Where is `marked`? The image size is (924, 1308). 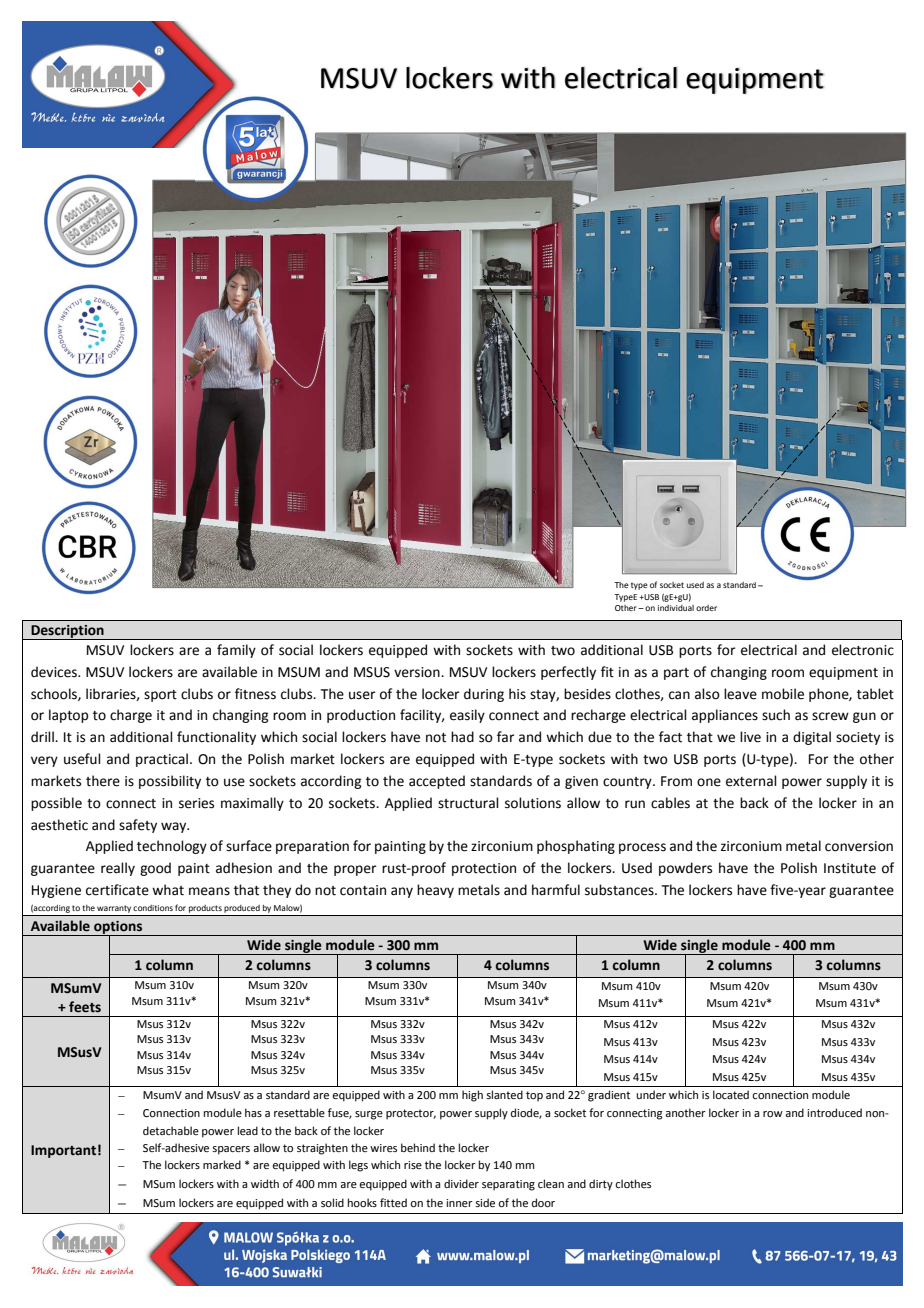
marked is located at coordinates (222, 1164).
